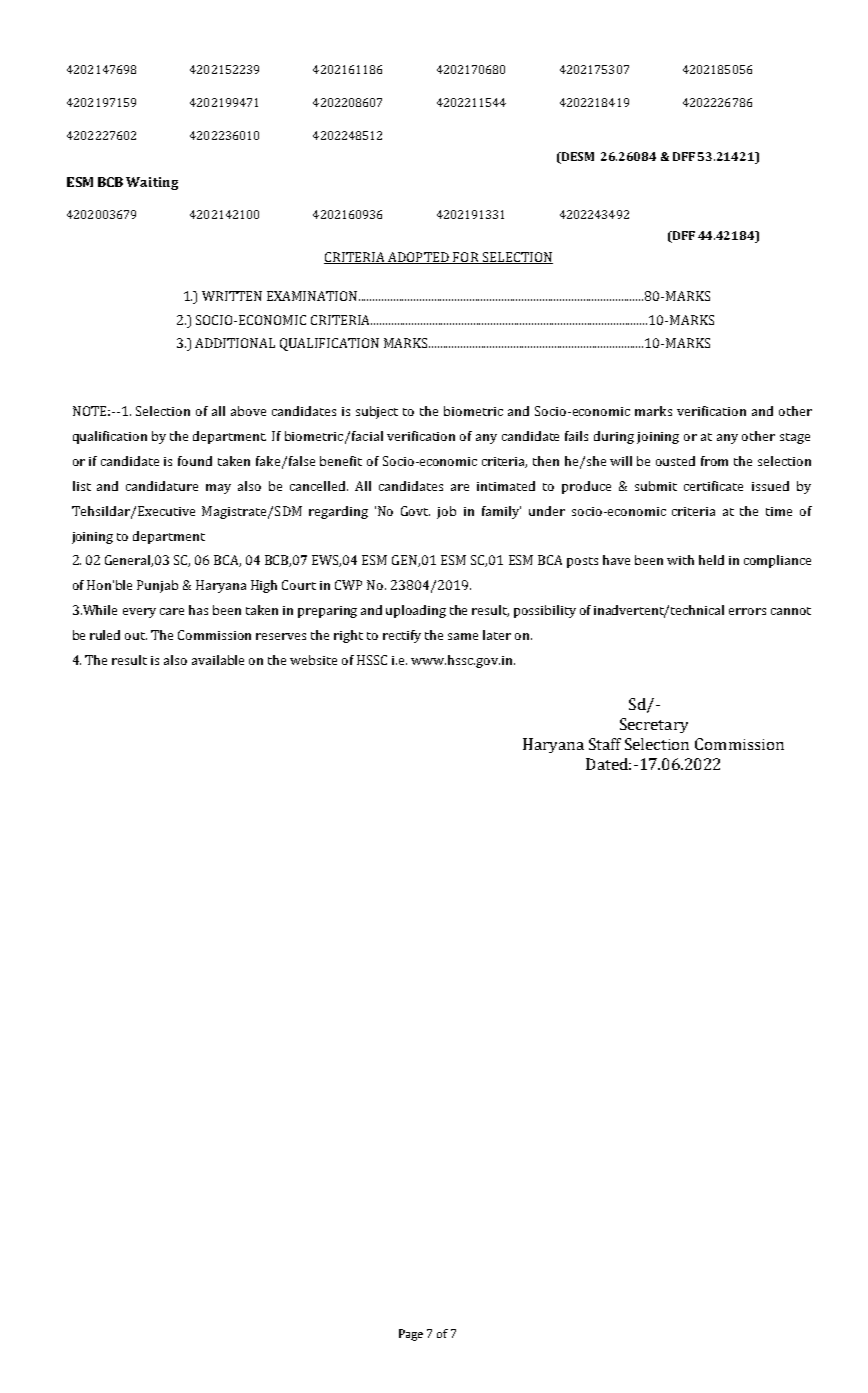  Describe the element at coordinates (313, 660) in the page. I see `website` at that location.
